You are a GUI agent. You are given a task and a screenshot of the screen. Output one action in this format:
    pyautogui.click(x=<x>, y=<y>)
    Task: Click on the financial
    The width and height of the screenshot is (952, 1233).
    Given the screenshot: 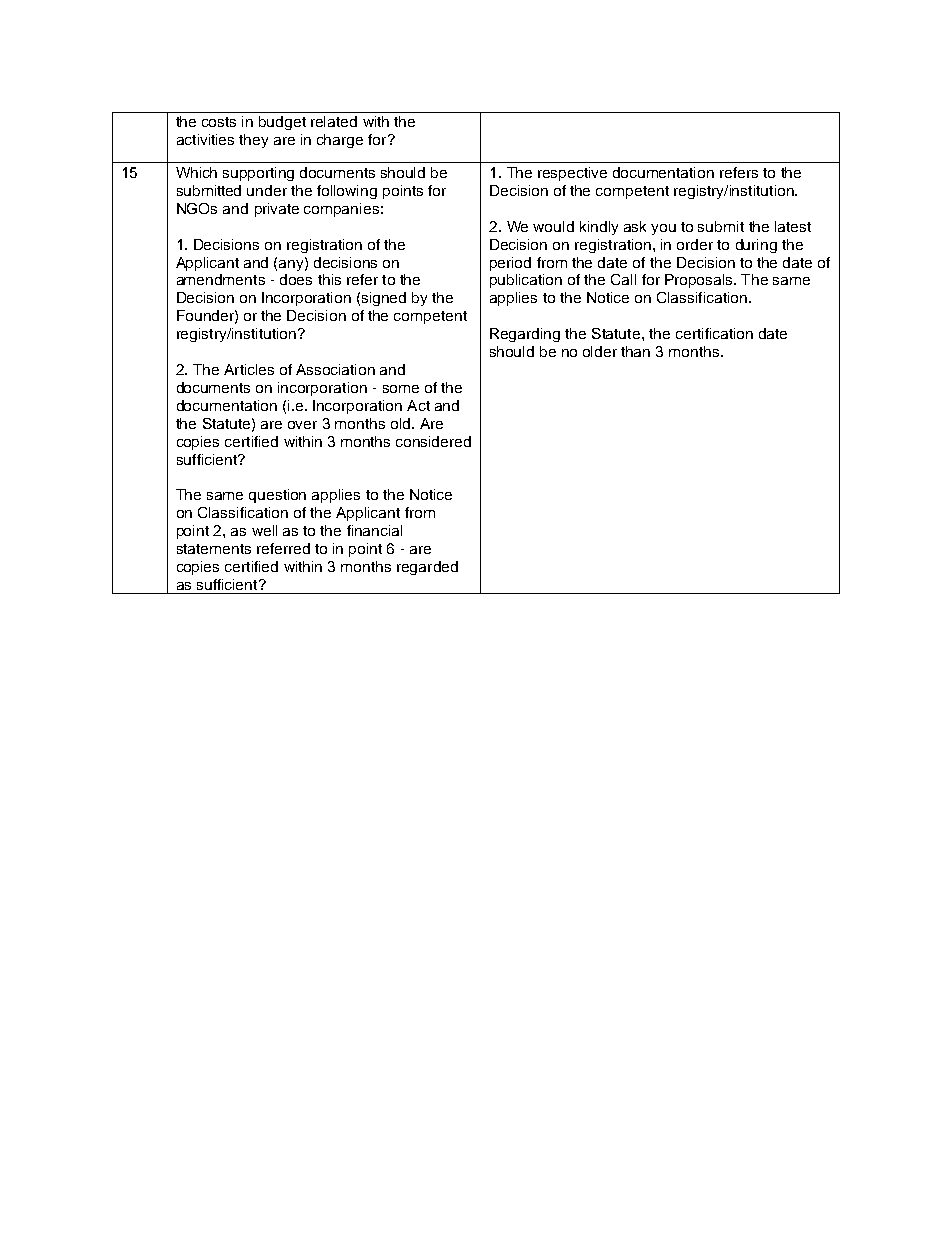 What is the action you would take?
    pyautogui.click(x=374, y=530)
